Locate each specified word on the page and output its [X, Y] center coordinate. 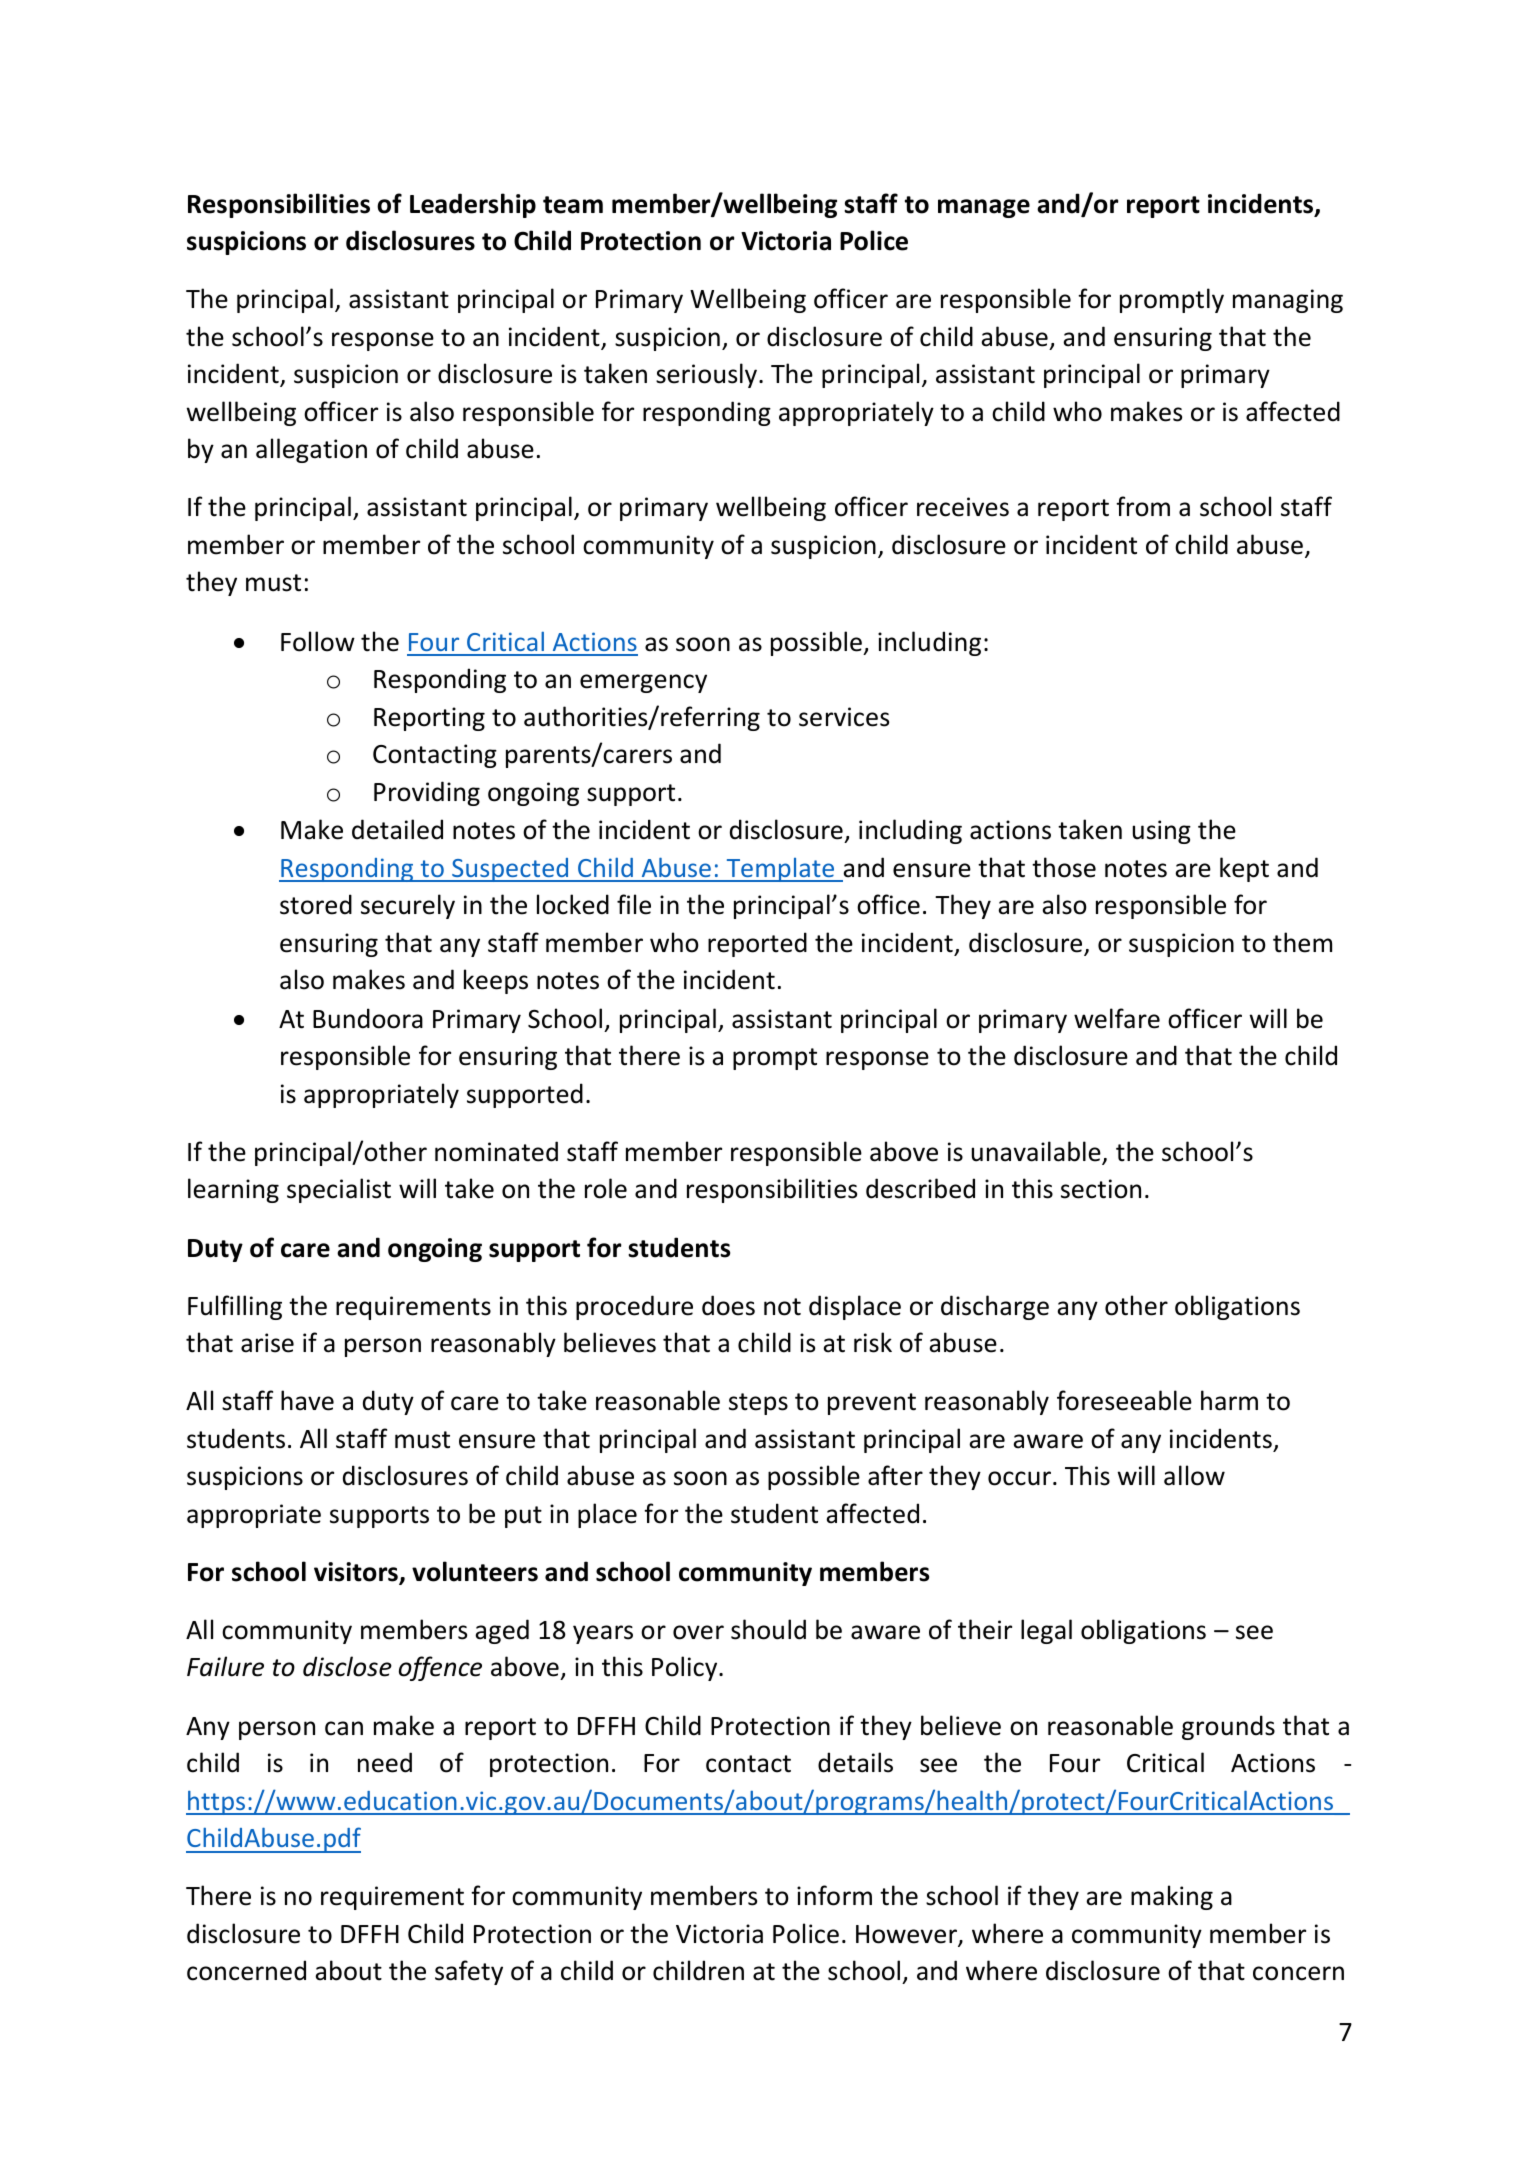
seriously [708, 375]
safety [469, 1972]
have [307, 1400]
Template [780, 870]
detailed [397, 829]
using [1162, 832]
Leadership [473, 205]
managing [1288, 301]
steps [758, 1404]
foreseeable [1124, 1400]
